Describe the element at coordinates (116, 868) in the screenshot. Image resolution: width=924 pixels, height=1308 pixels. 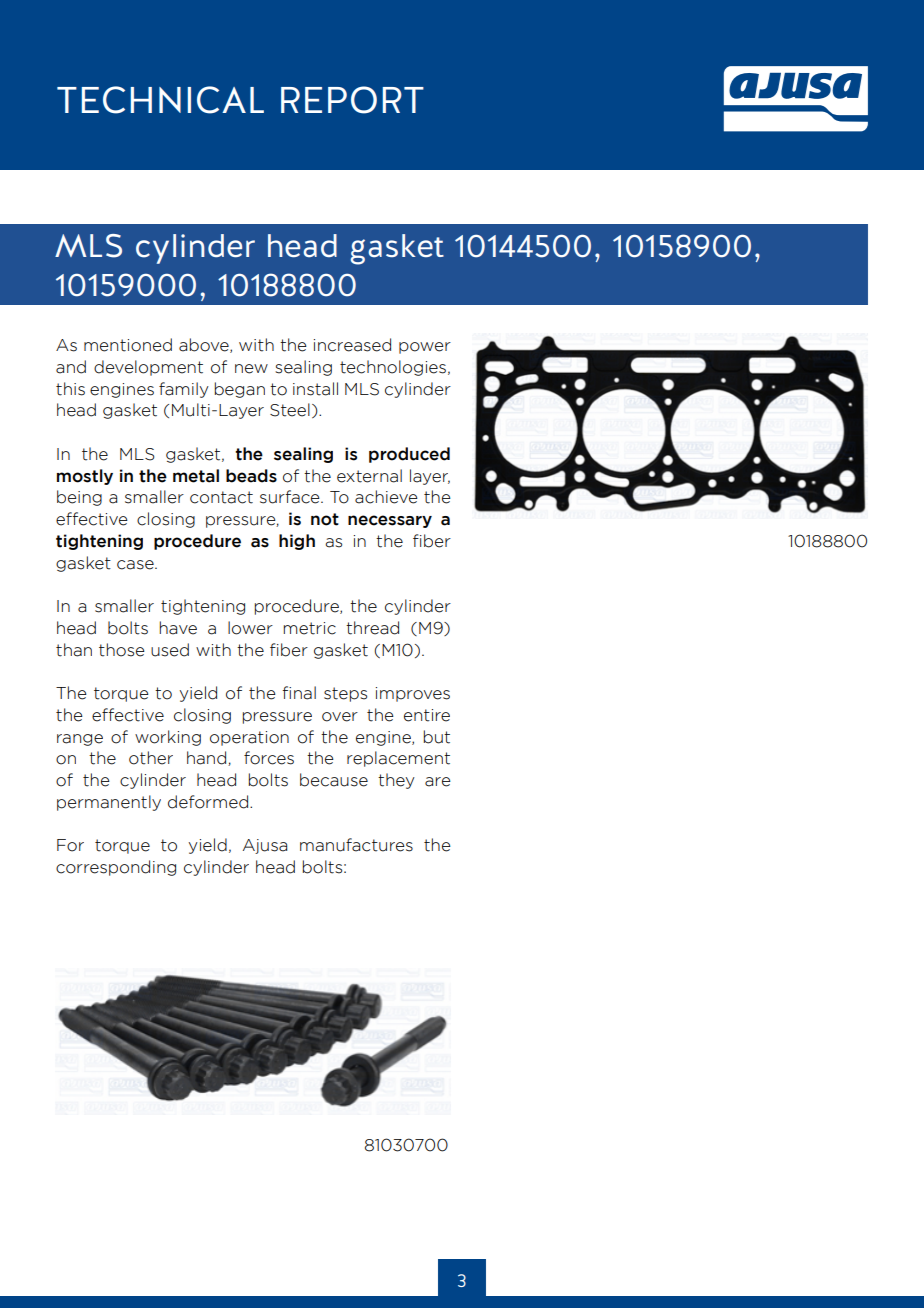
I see `corresponding` at that location.
